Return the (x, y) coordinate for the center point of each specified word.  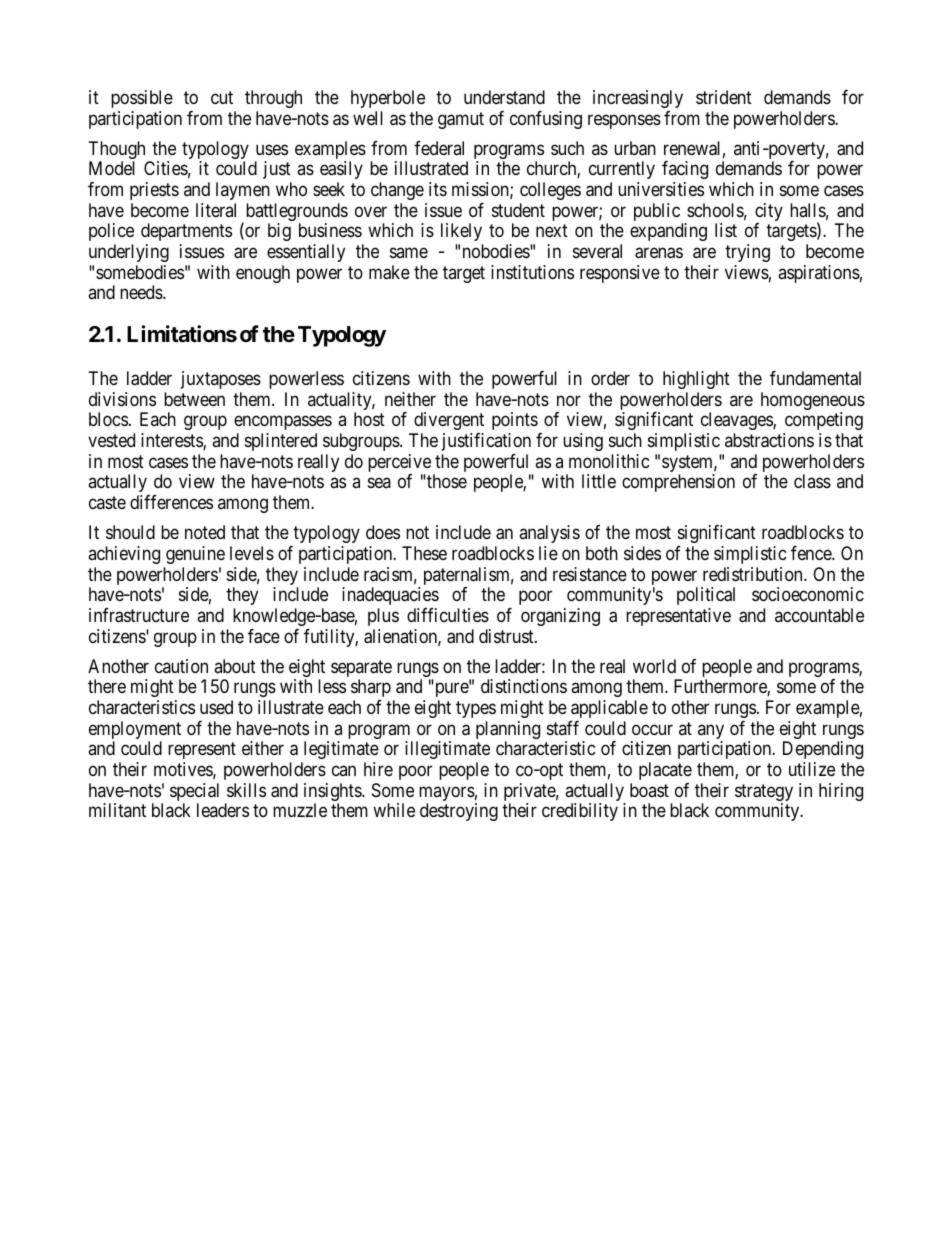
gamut (461, 120)
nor (569, 400)
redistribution (754, 574)
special (194, 793)
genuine (195, 555)
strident (724, 97)
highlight (696, 380)
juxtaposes (221, 380)
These (424, 553)
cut (222, 97)
